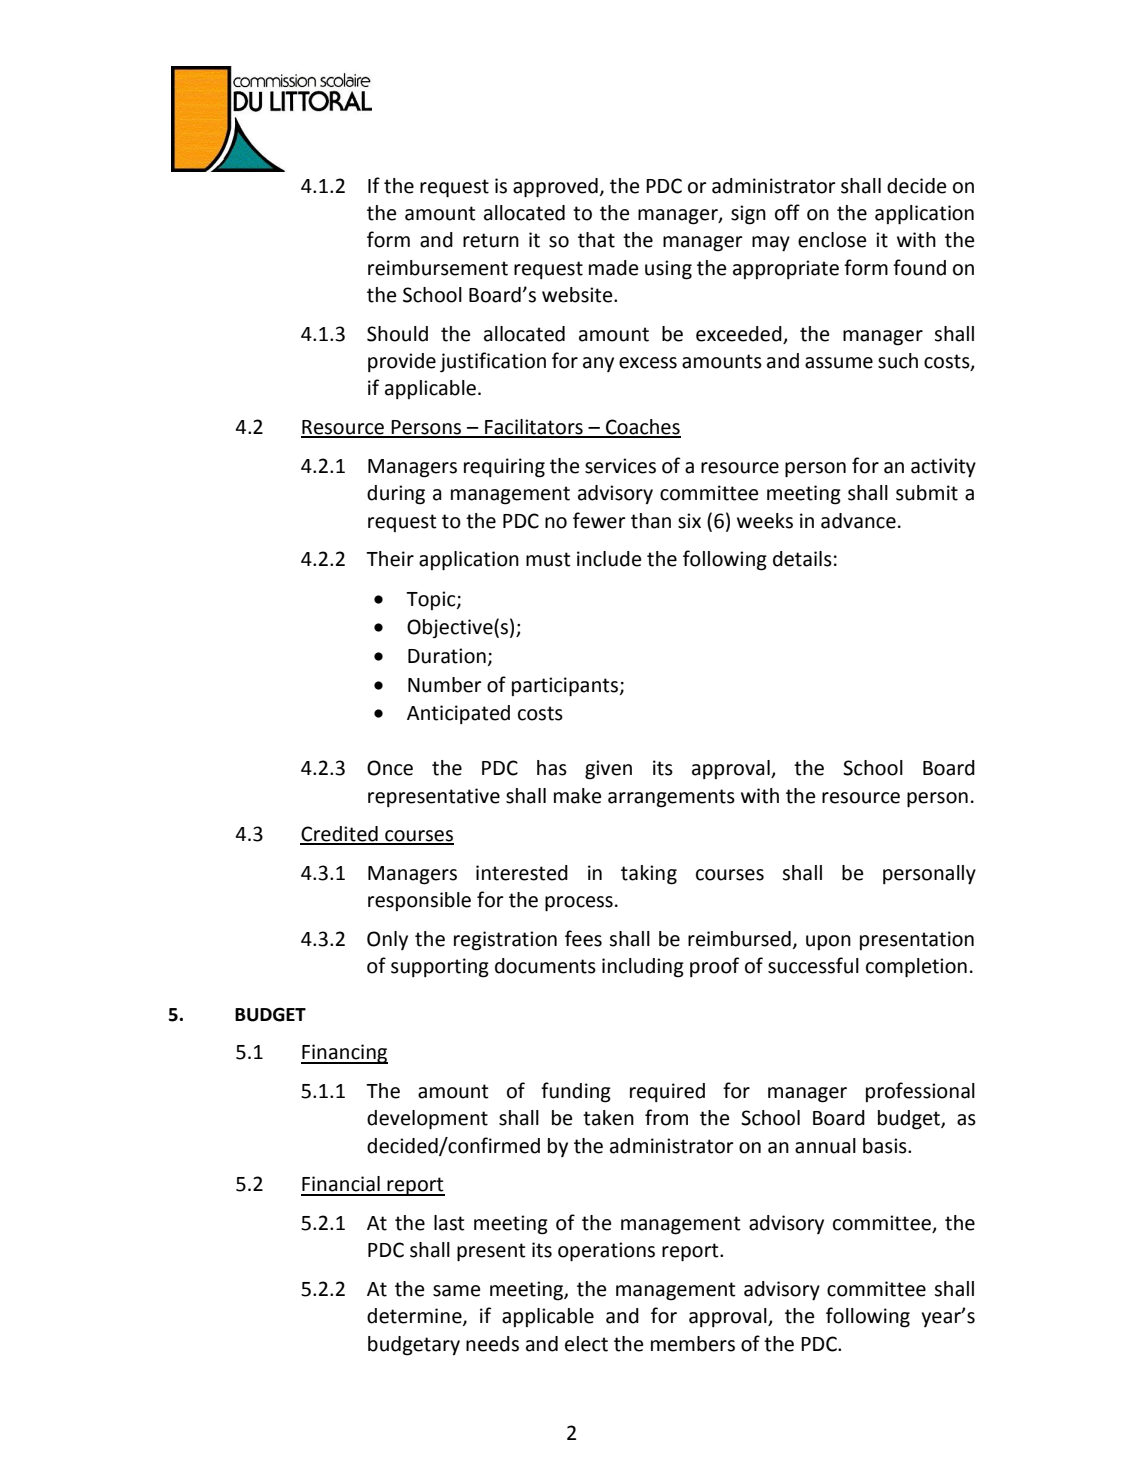 This screenshot has height=1481, width=1144. Describe the element at coordinates (649, 875) in the screenshot. I see `taking` at that location.
